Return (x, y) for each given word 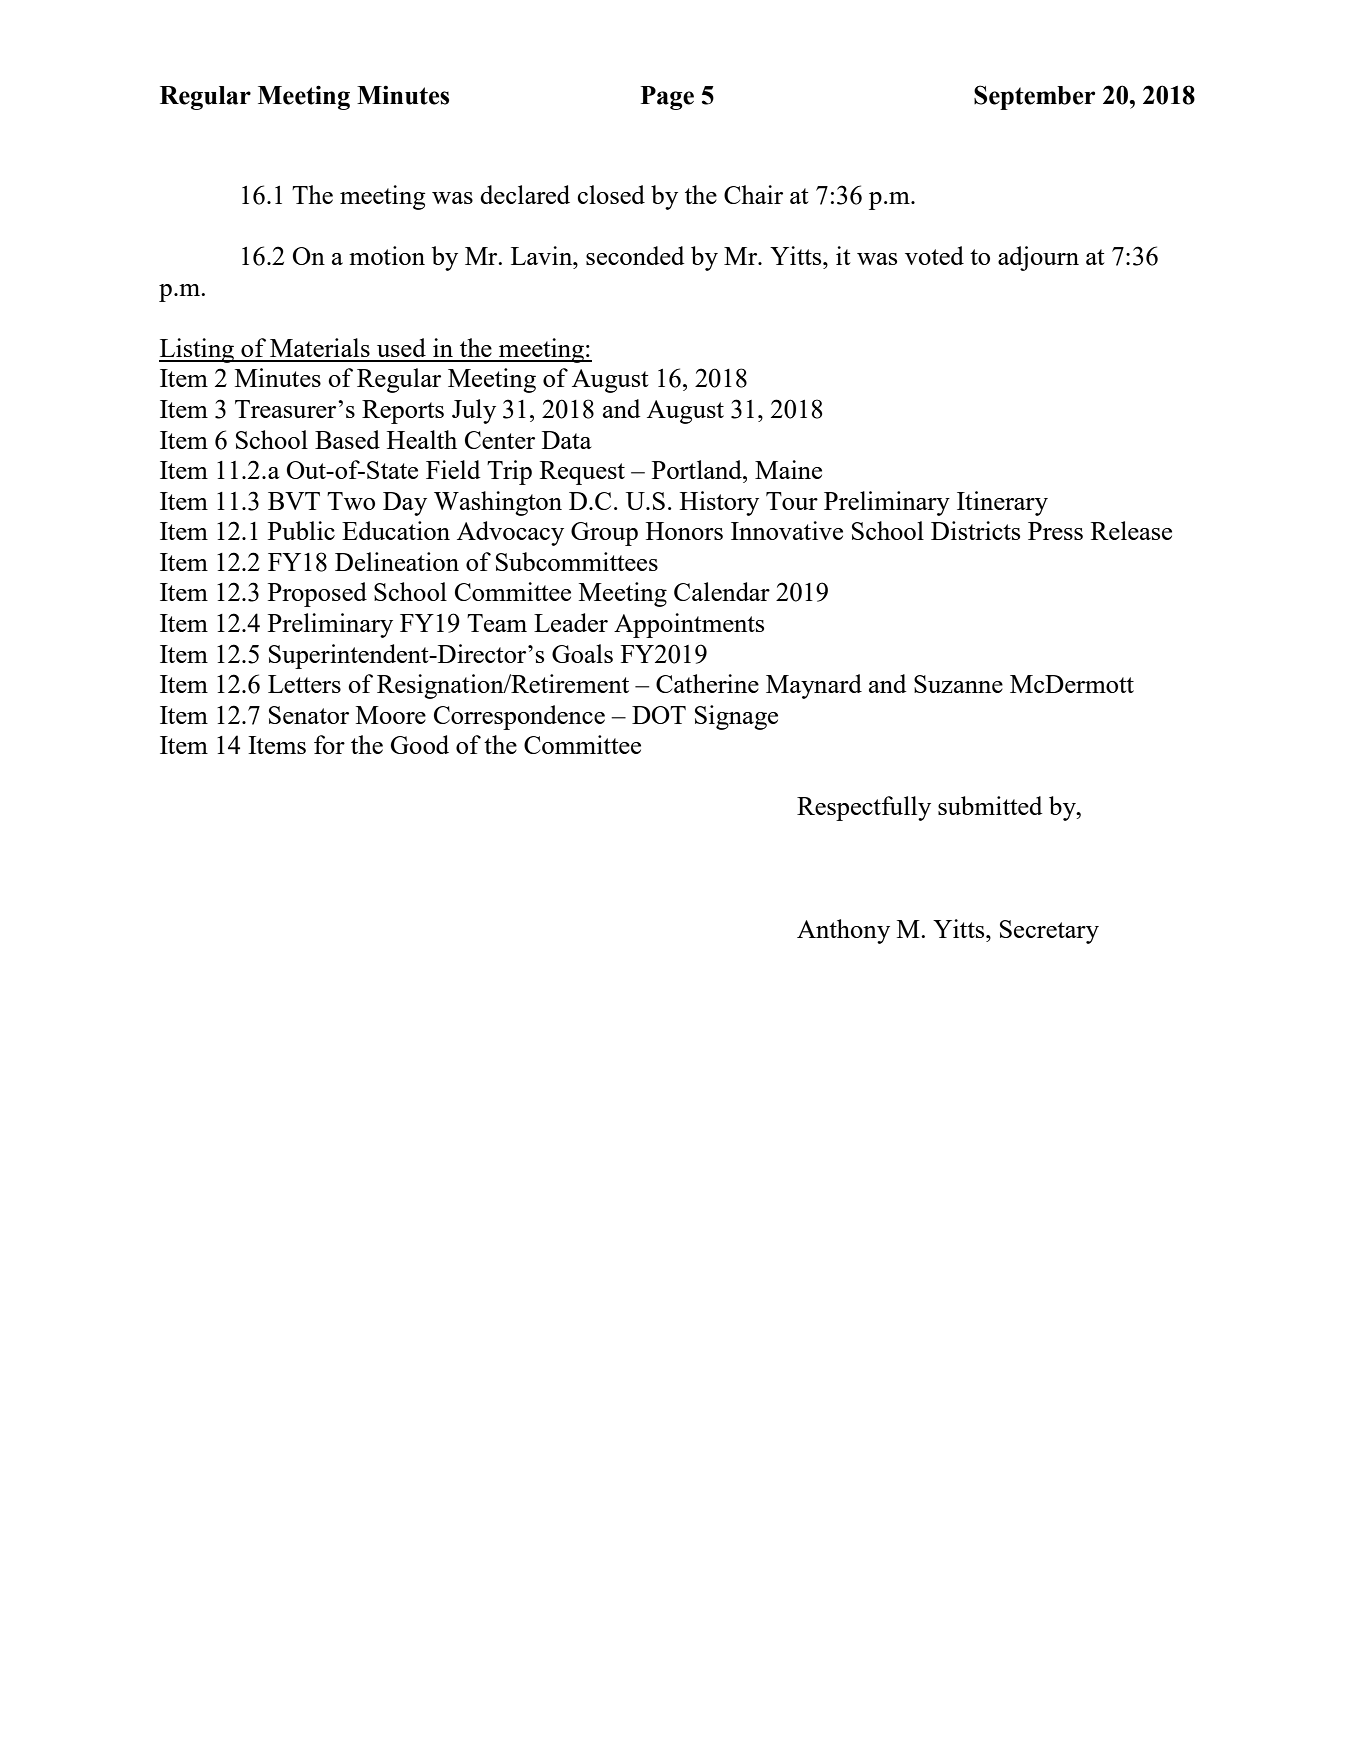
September (1034, 97)
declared (525, 194)
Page (667, 98)
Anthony (843, 931)
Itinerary (1002, 503)
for (329, 744)
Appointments (689, 625)
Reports (403, 412)
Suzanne (958, 684)
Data (566, 440)
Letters (304, 684)
